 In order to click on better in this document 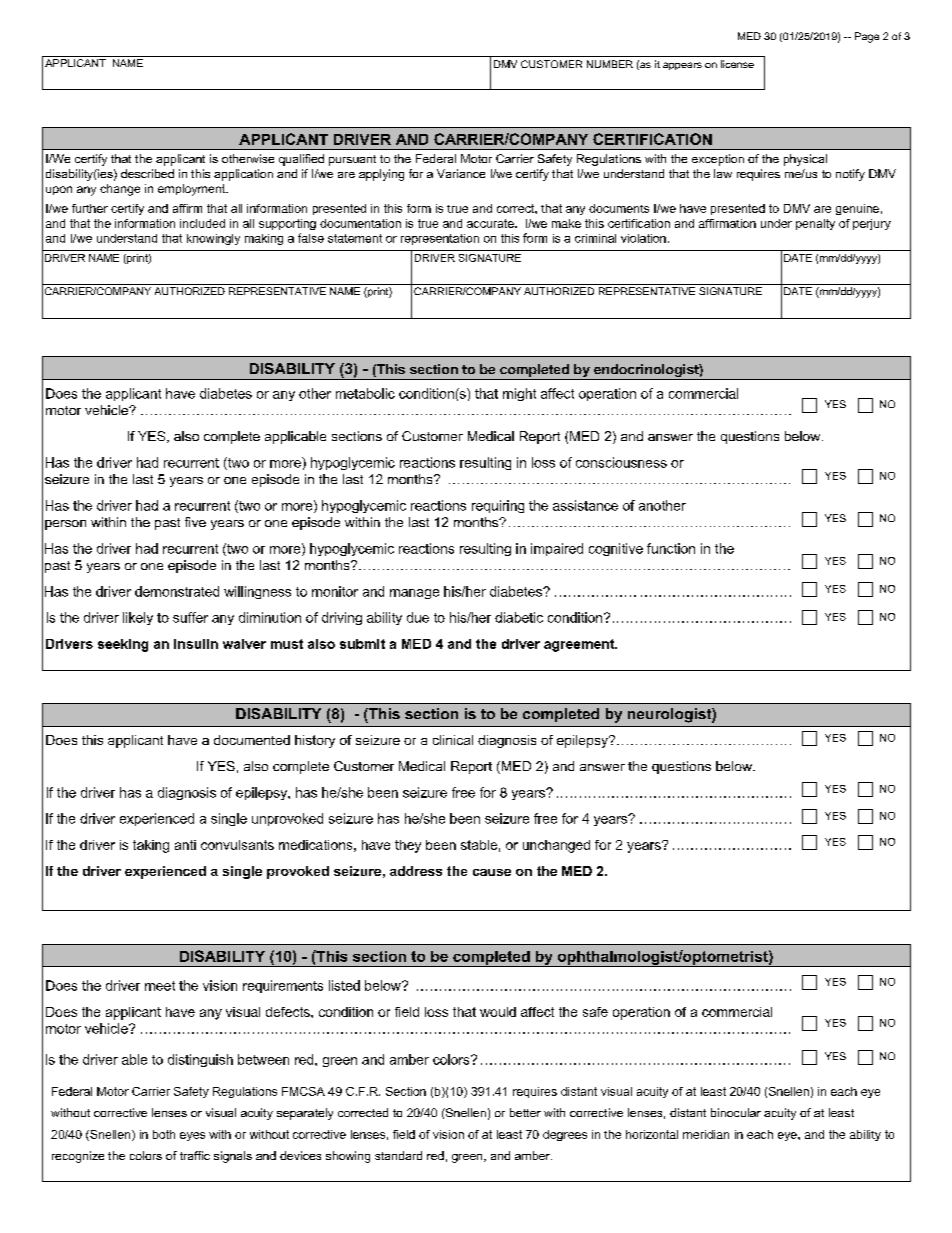, I will do `click(525, 1112)`.
